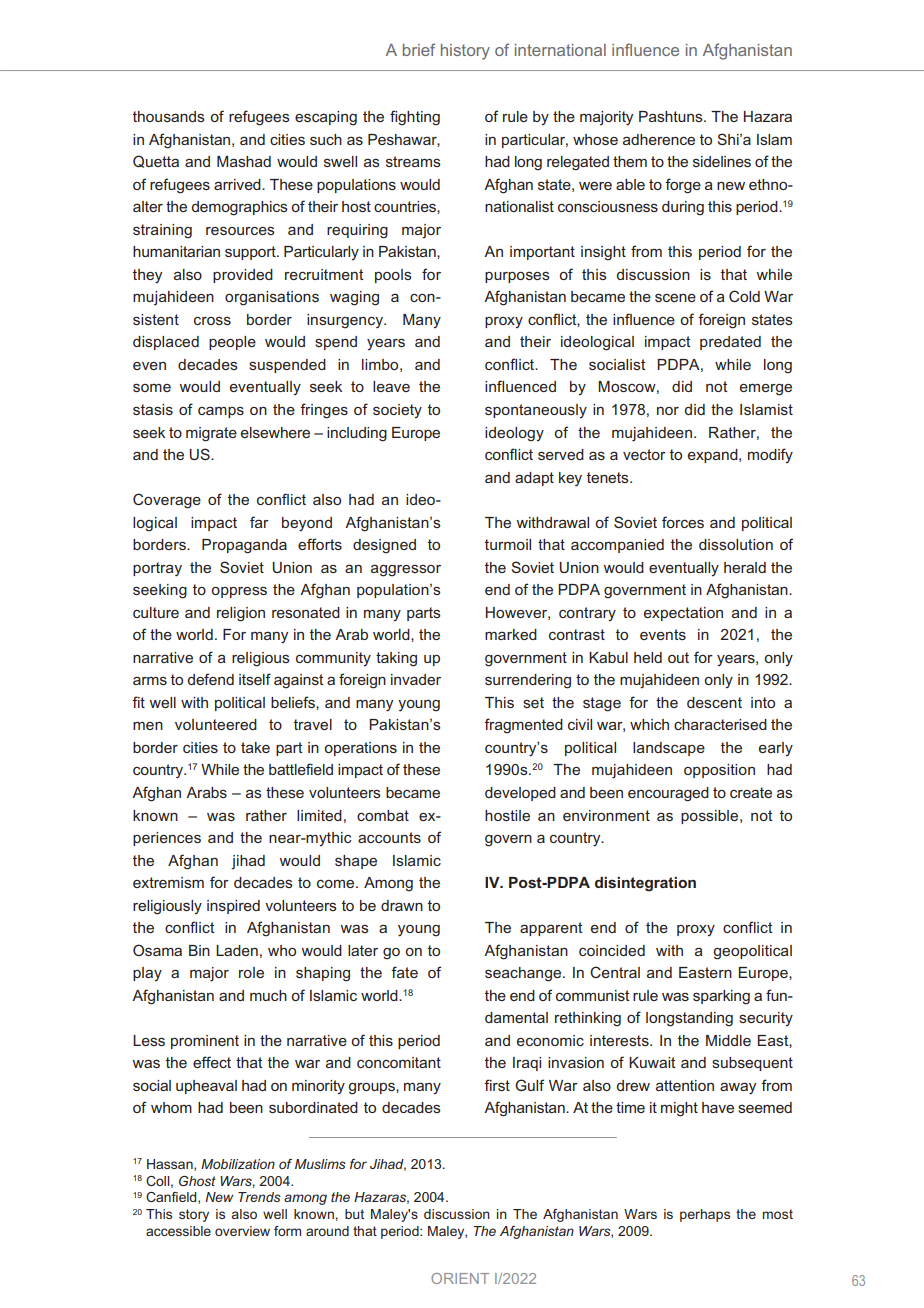 The width and height of the screenshot is (924, 1308). What do you see at coordinates (416, 679) in the screenshot?
I see `invader` at bounding box center [416, 679].
